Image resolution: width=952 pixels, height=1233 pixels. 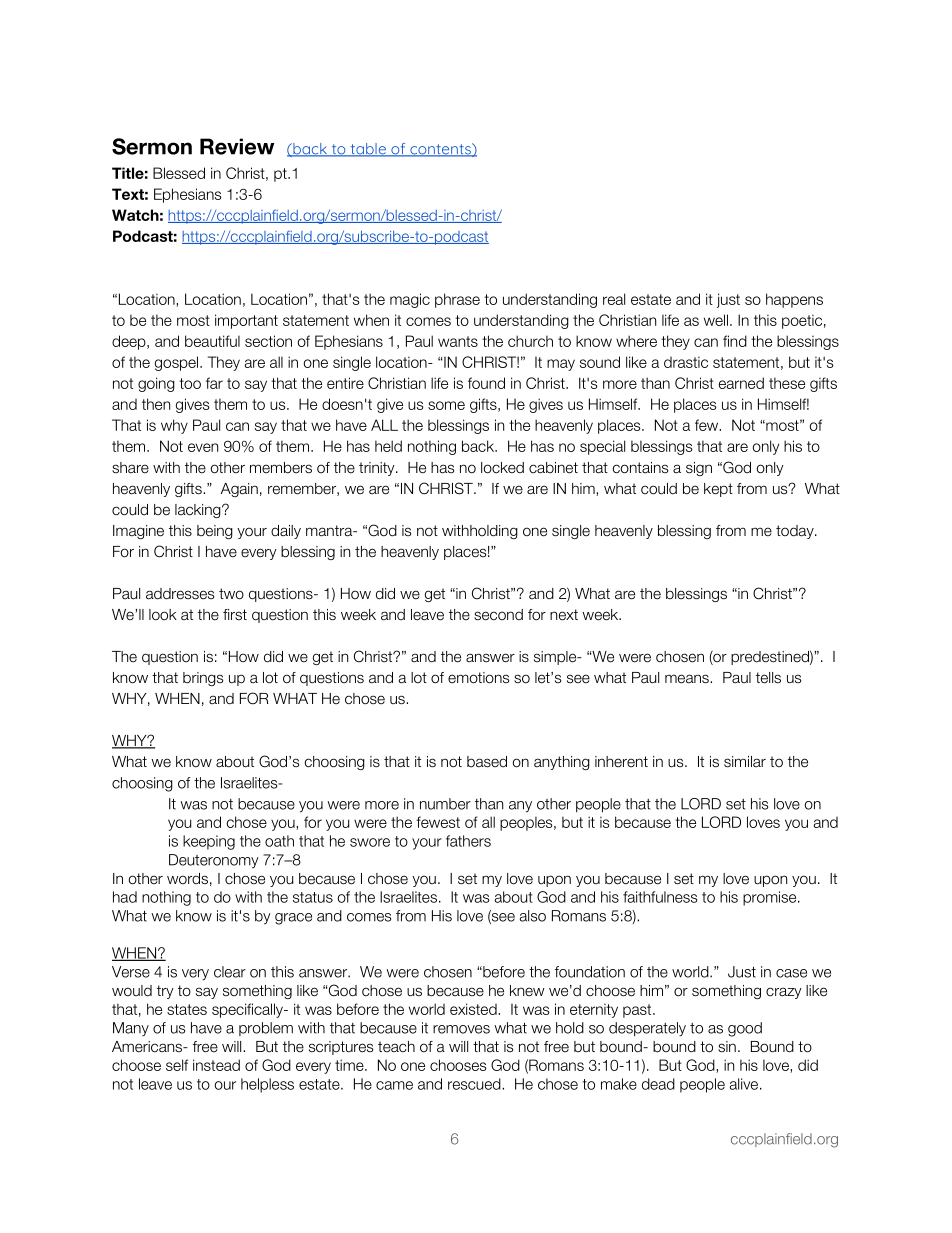 What do you see at coordinates (487, 762) in the screenshot?
I see `based` at bounding box center [487, 762].
